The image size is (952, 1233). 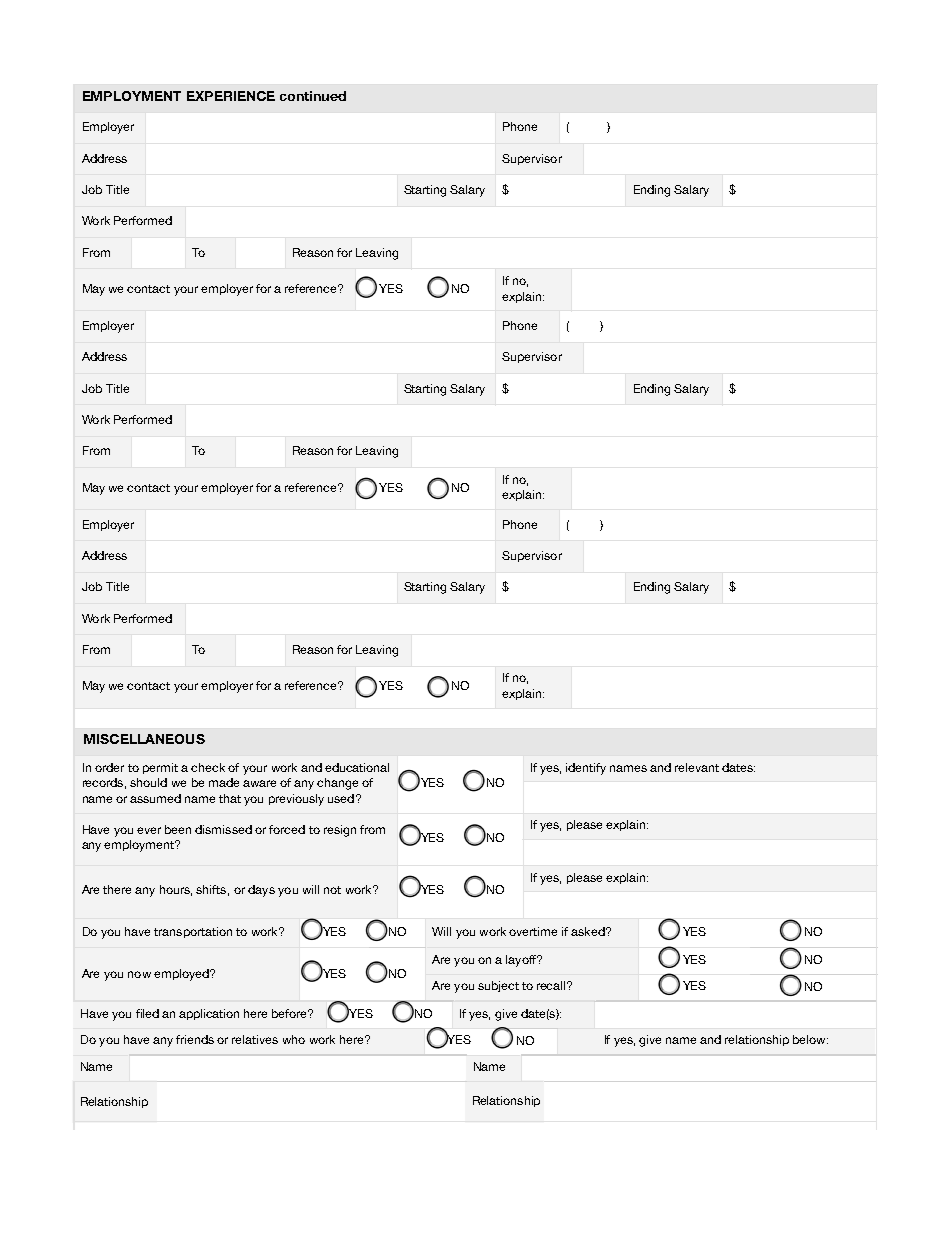 What do you see at coordinates (231, 96) in the screenshot?
I see `EXPERIENCE` at bounding box center [231, 96].
